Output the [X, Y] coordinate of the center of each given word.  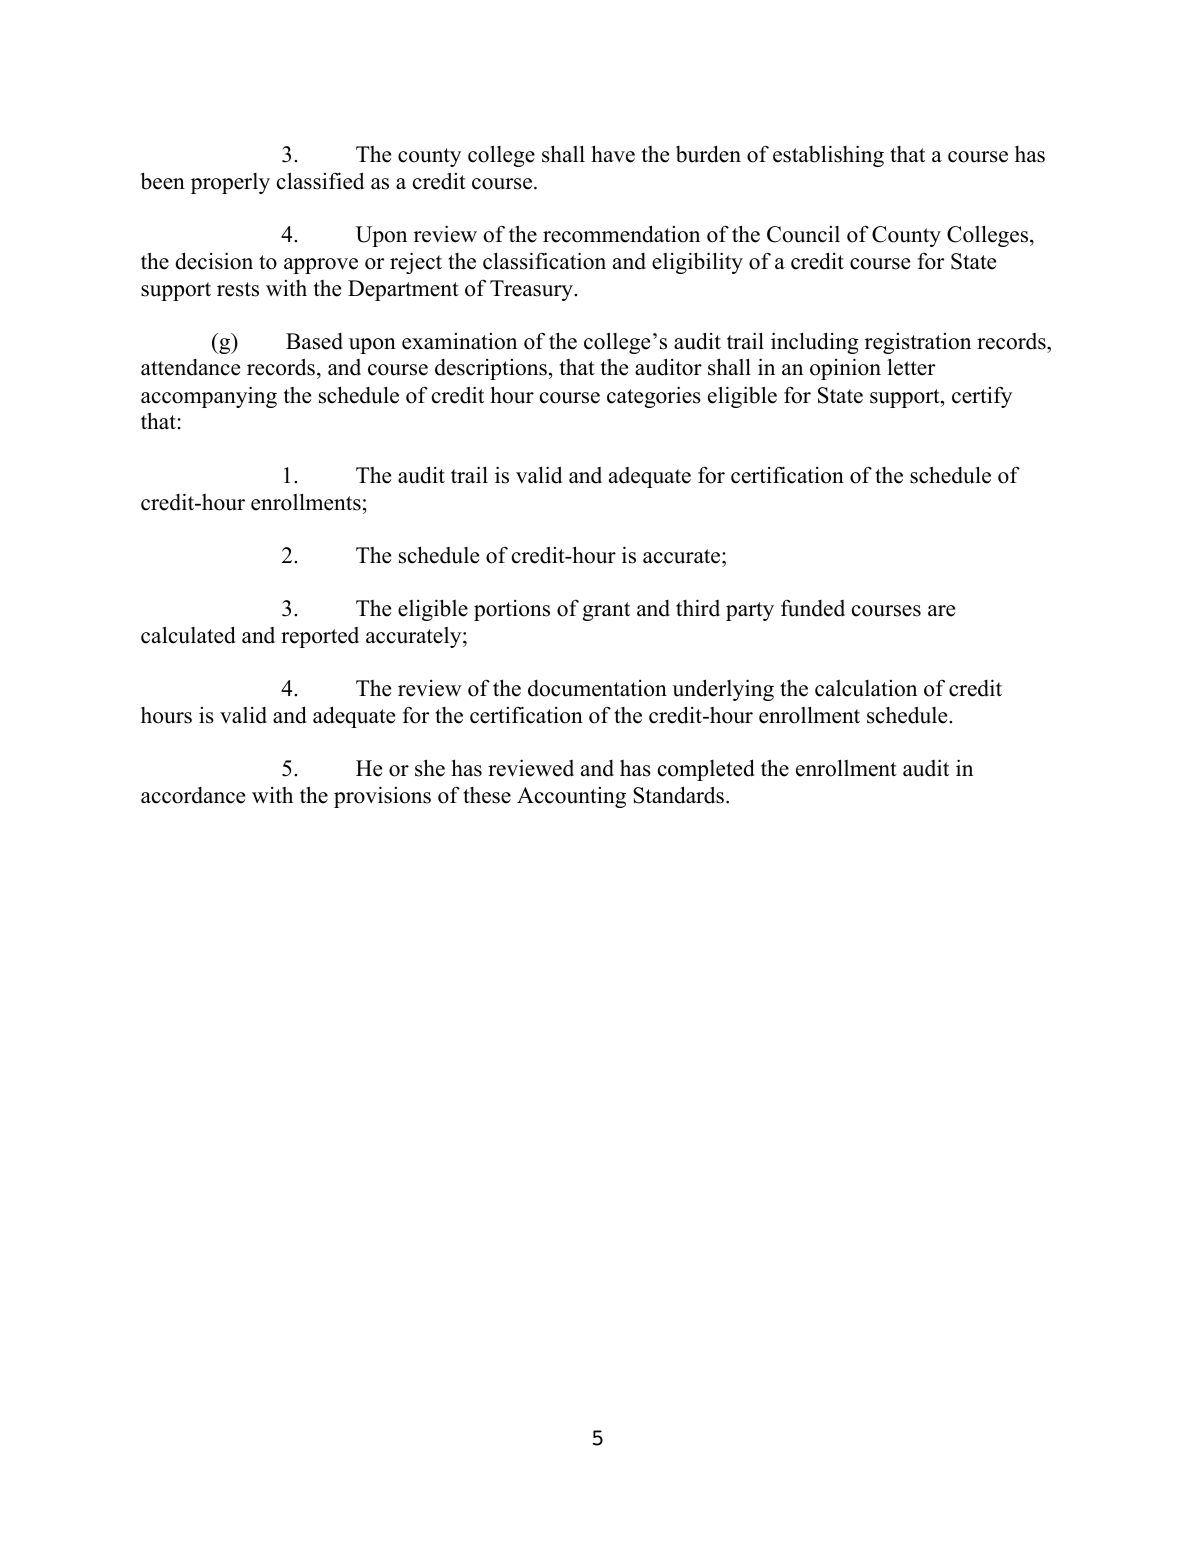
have [613, 154]
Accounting [571, 797]
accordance [193, 795]
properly [230, 183]
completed [706, 770]
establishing [828, 156]
